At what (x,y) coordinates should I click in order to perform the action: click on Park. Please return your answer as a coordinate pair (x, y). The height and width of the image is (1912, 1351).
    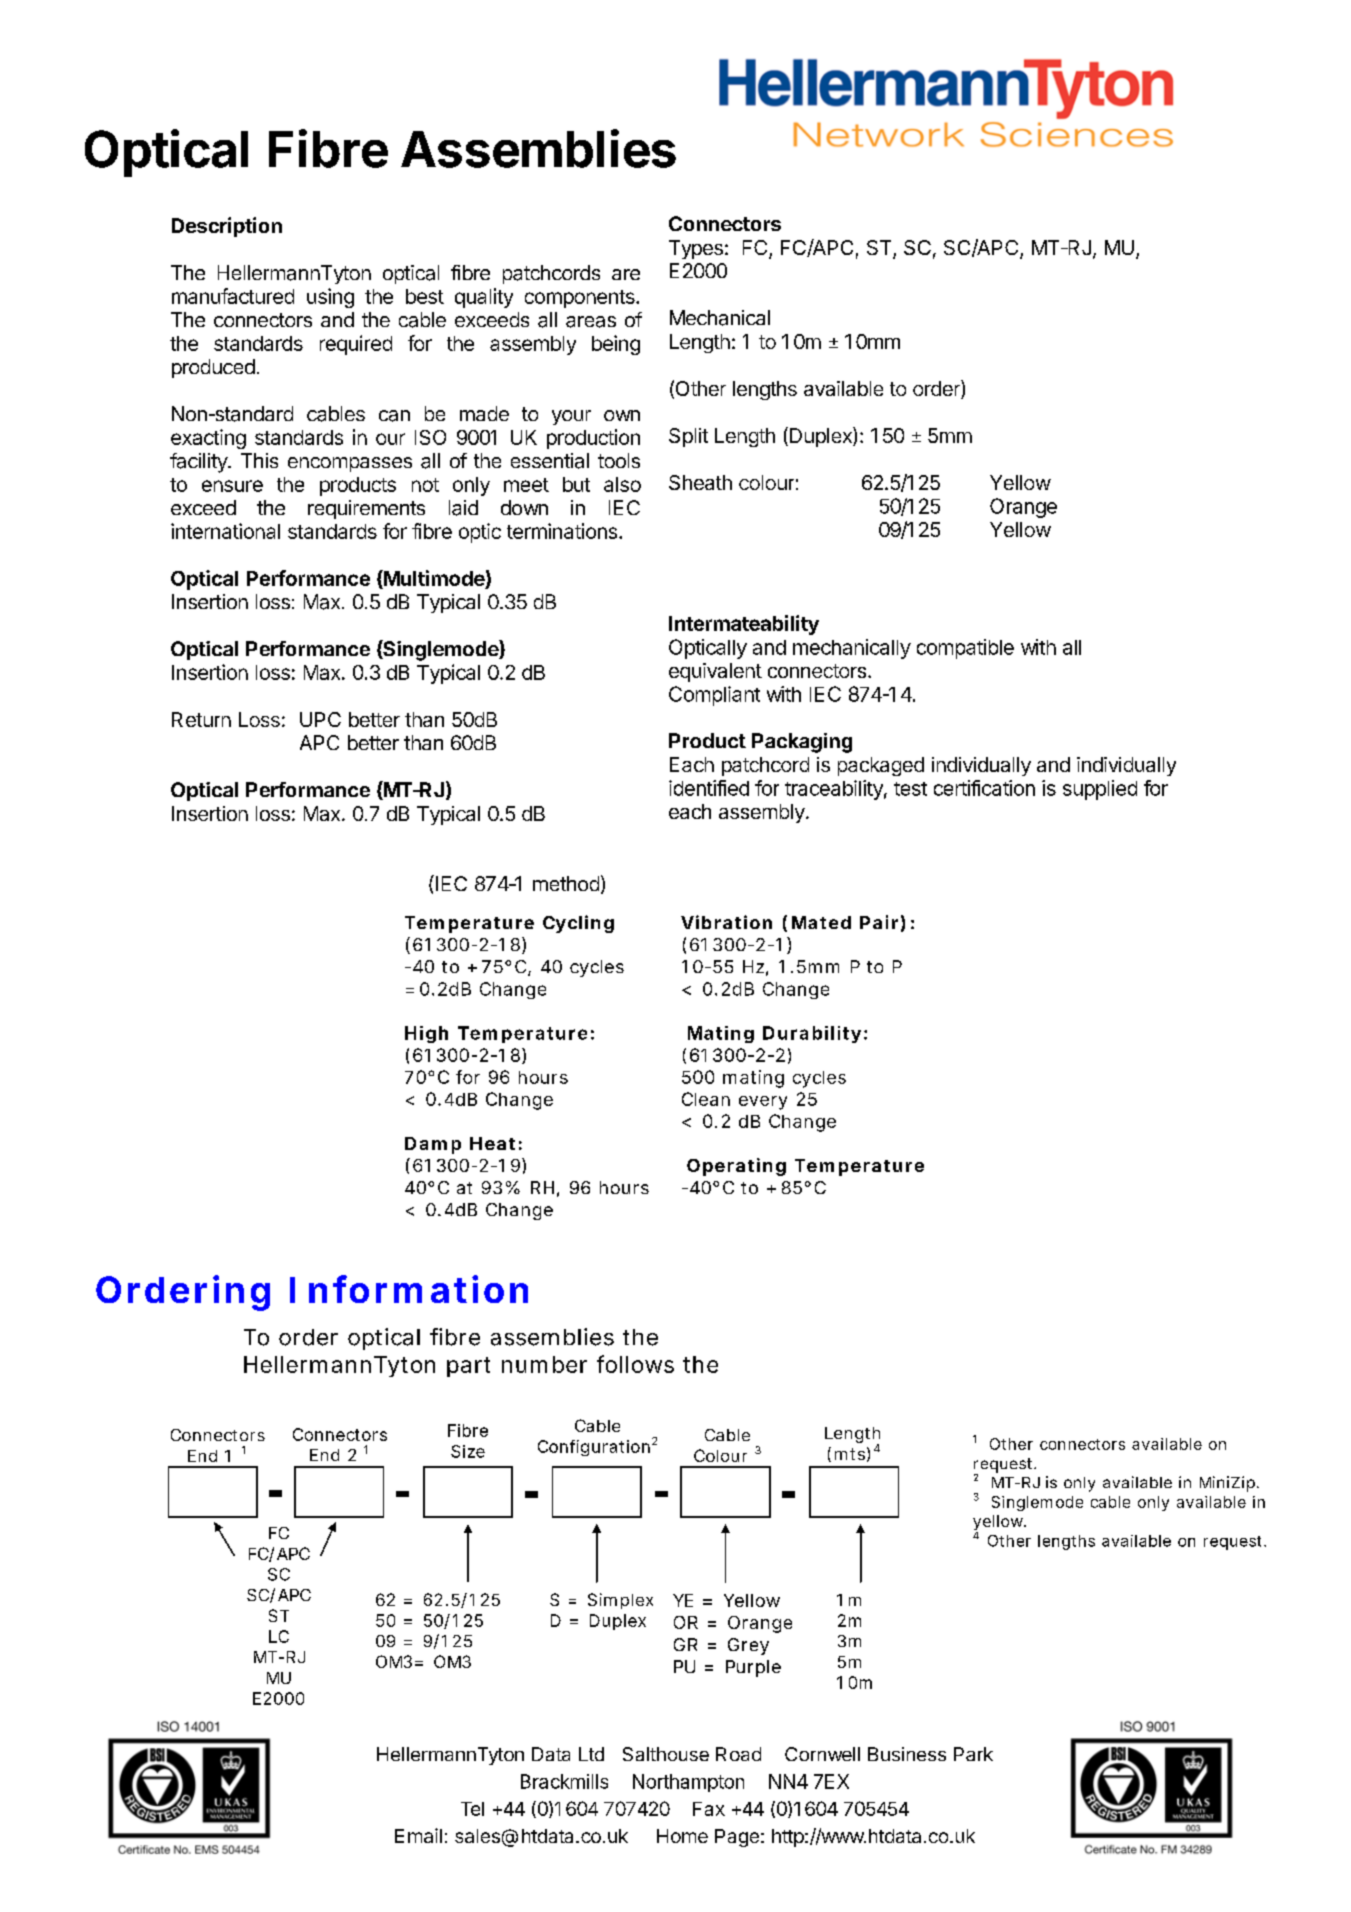
    Looking at the image, I should click on (973, 1754).
